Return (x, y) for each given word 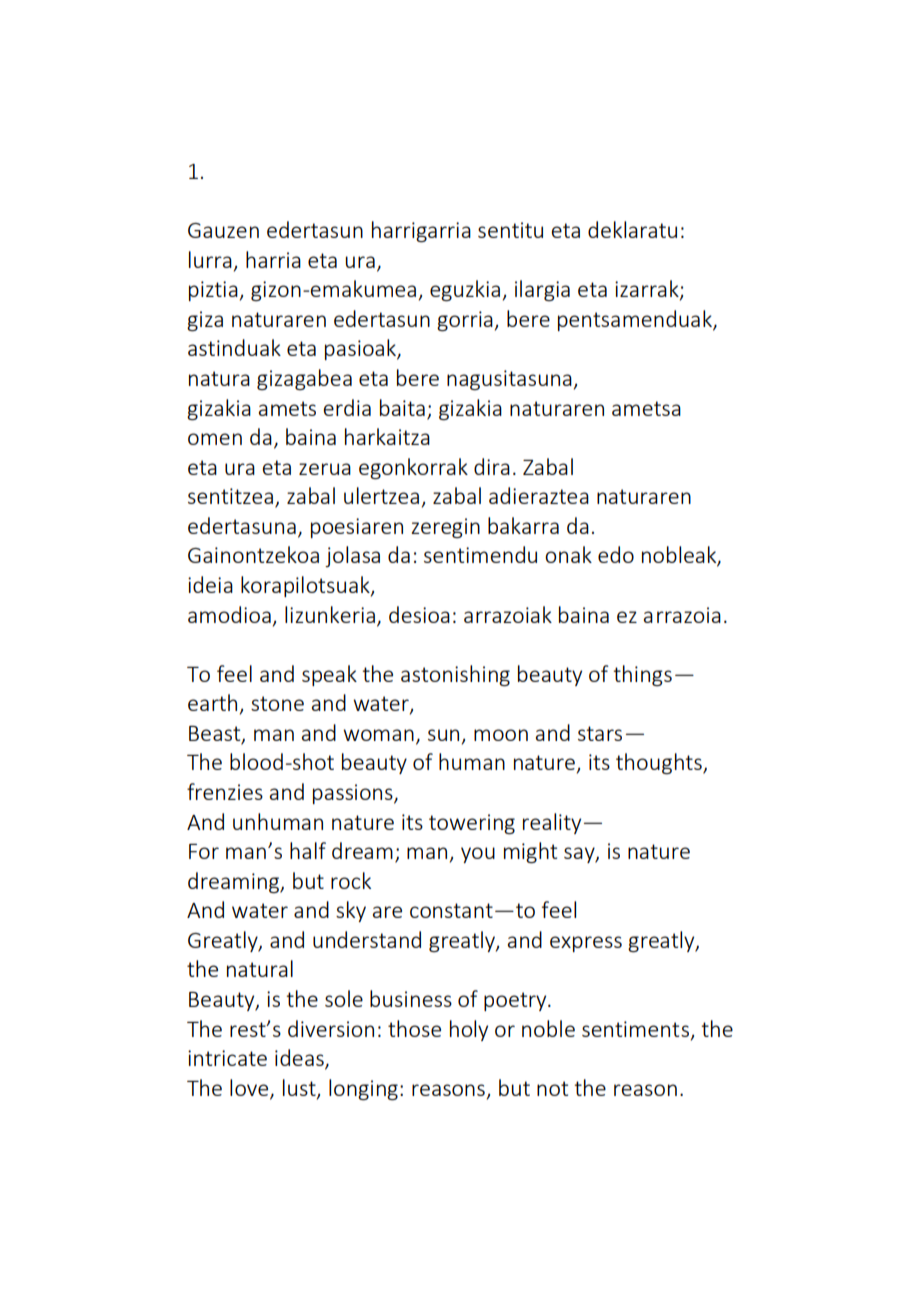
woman (378, 735)
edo (616, 554)
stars (600, 733)
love (250, 1088)
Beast (216, 735)
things (642, 675)
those (414, 1028)
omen (215, 439)
